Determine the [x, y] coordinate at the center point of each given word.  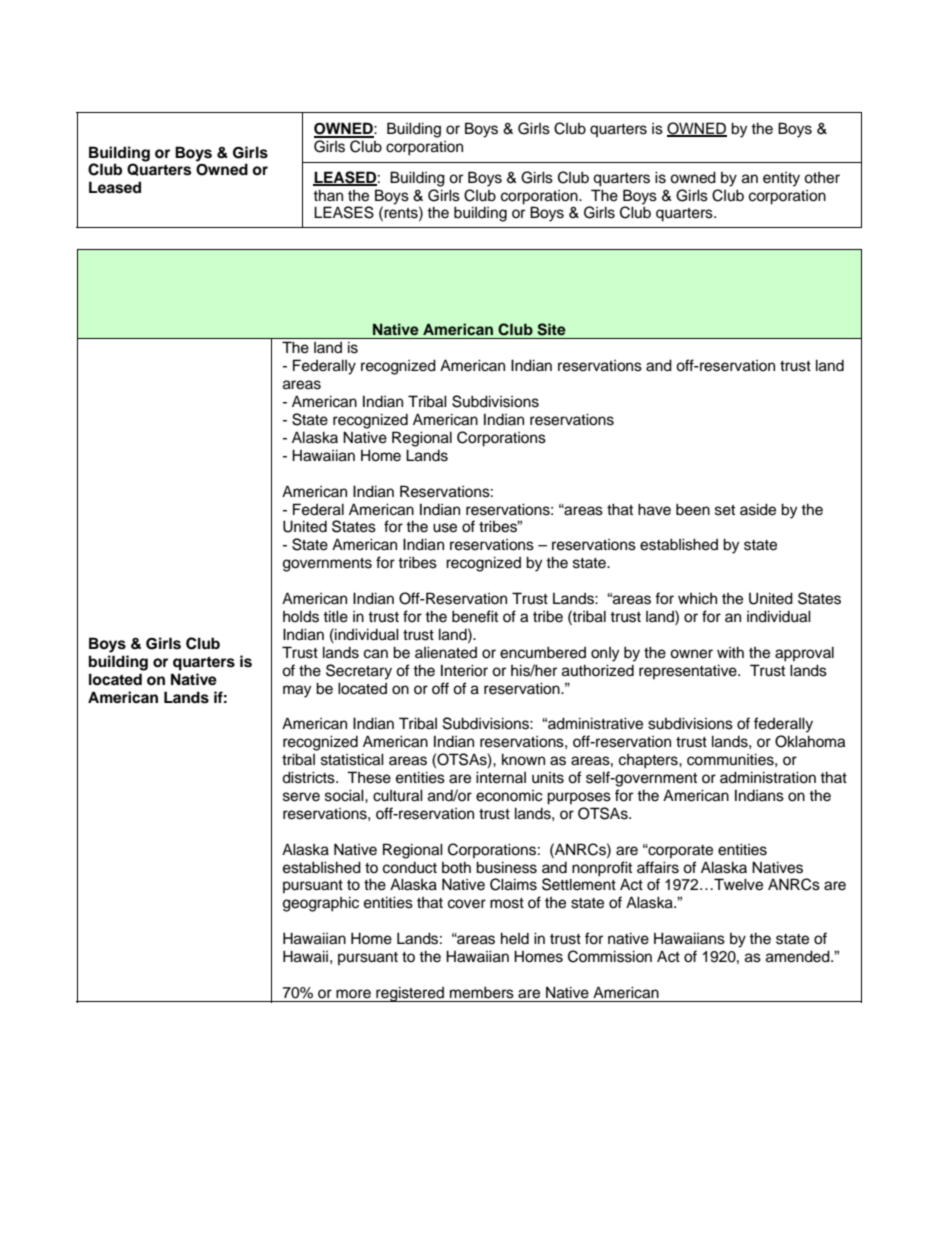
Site [551, 329]
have [654, 509]
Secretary [359, 672]
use [445, 528]
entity [781, 179]
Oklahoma [810, 741]
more [353, 994]
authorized [598, 670]
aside [758, 509]
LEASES [344, 212]
